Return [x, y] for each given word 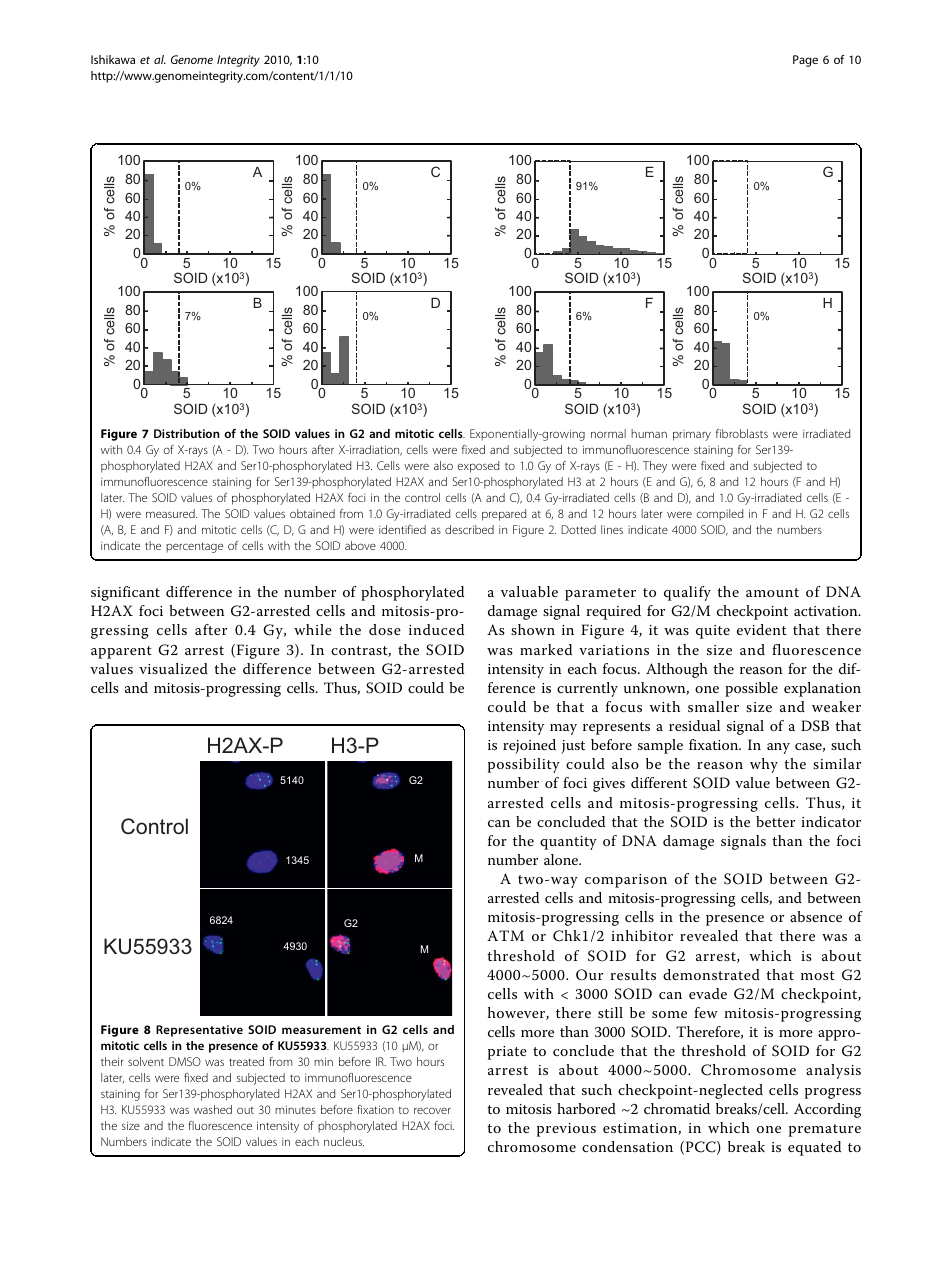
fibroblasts [742, 433]
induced [436, 629]
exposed [478, 467]
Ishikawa [113, 59]
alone [562, 859]
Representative [199, 1031]
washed [213, 1109]
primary [692, 435]
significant [125, 593]
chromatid [677, 1108]
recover [432, 1110]
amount [772, 592]
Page [805, 61]
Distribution [187, 433]
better [775, 821]
